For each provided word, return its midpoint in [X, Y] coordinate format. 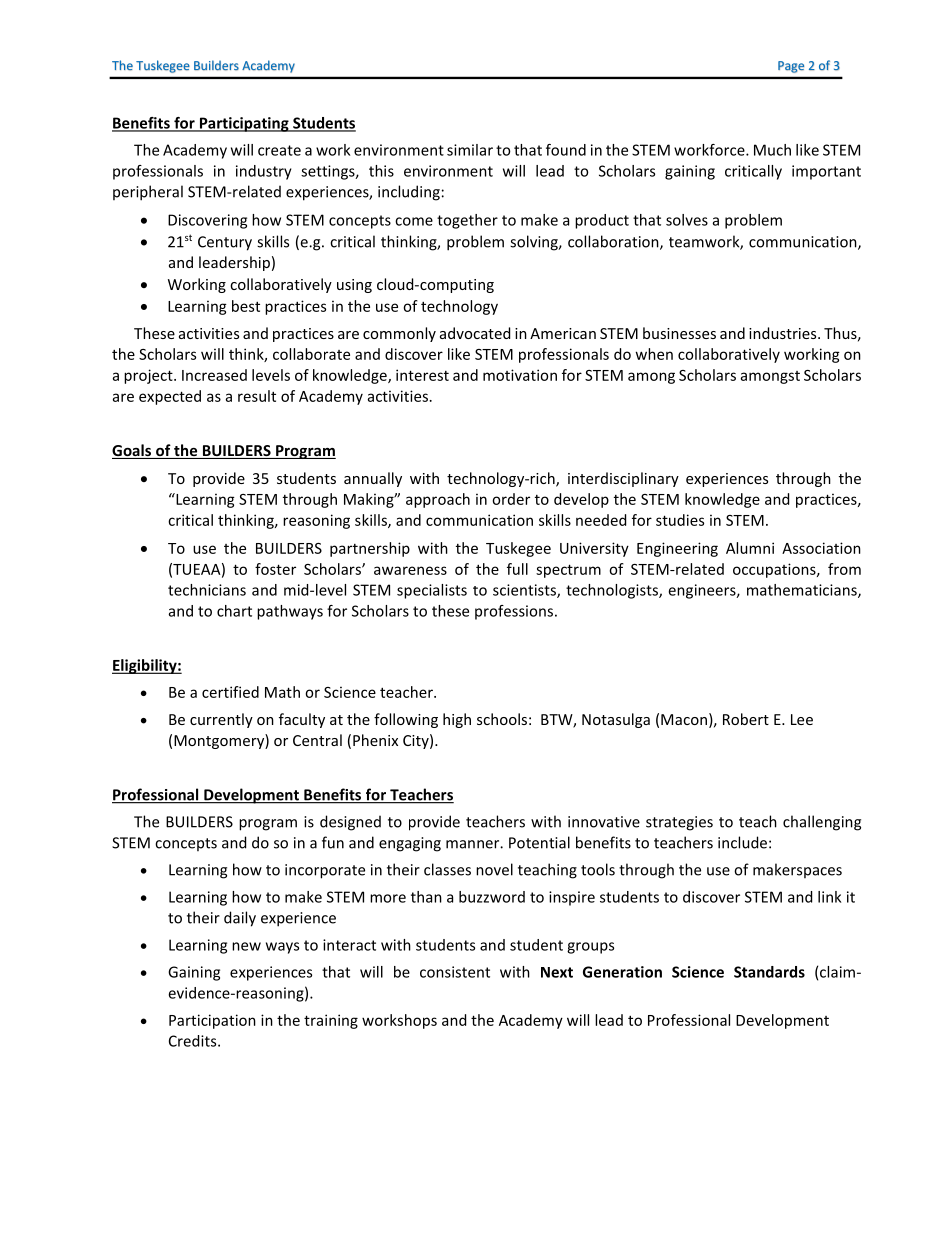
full [517, 569]
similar [470, 150]
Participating [244, 124]
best [246, 306]
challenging [822, 823]
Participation [212, 1021]
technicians [207, 590]
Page [791, 67]
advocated [475, 333]
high [457, 720]
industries [784, 333]
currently [221, 720]
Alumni [750, 548]
